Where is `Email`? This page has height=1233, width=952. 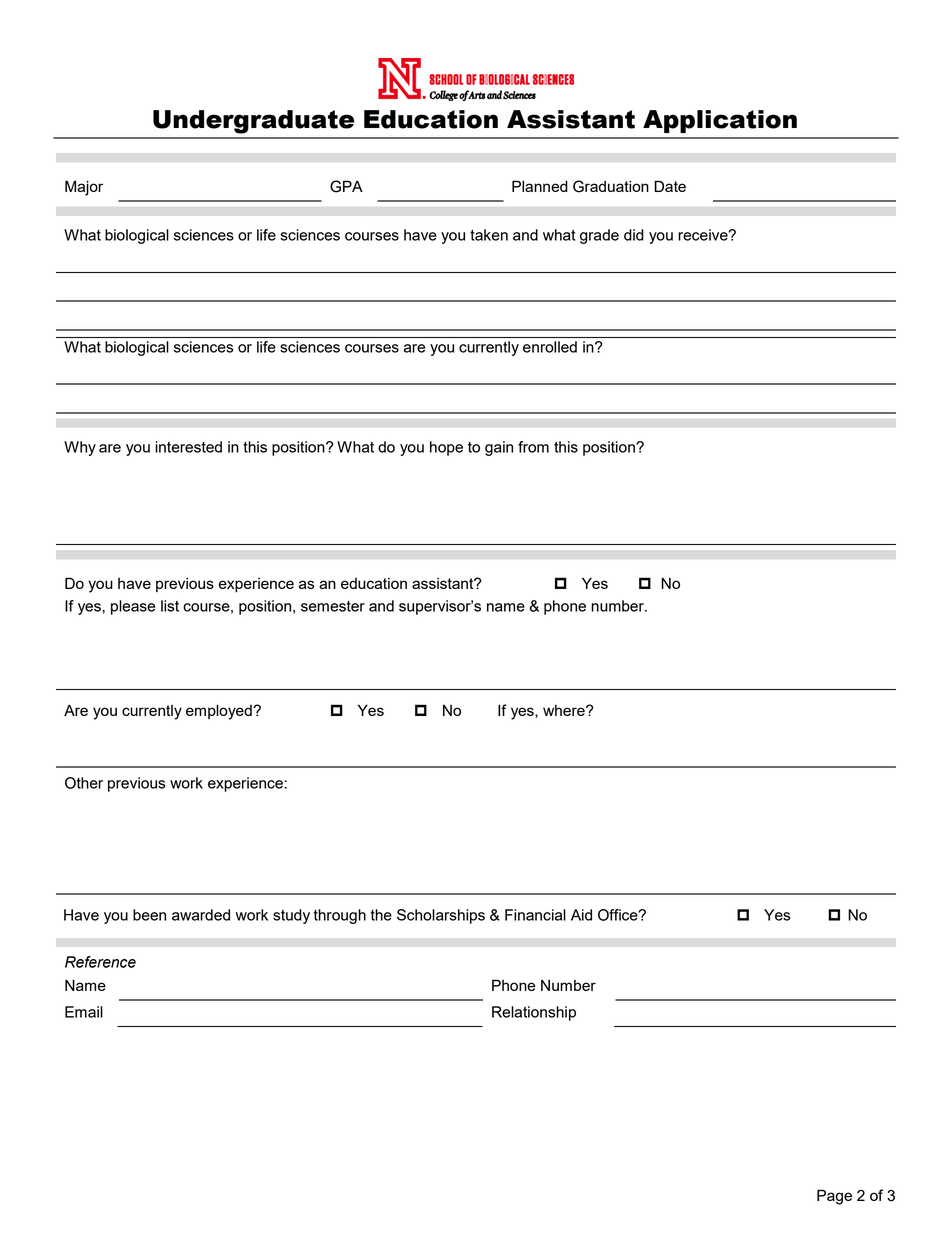 Email is located at coordinates (84, 1012).
